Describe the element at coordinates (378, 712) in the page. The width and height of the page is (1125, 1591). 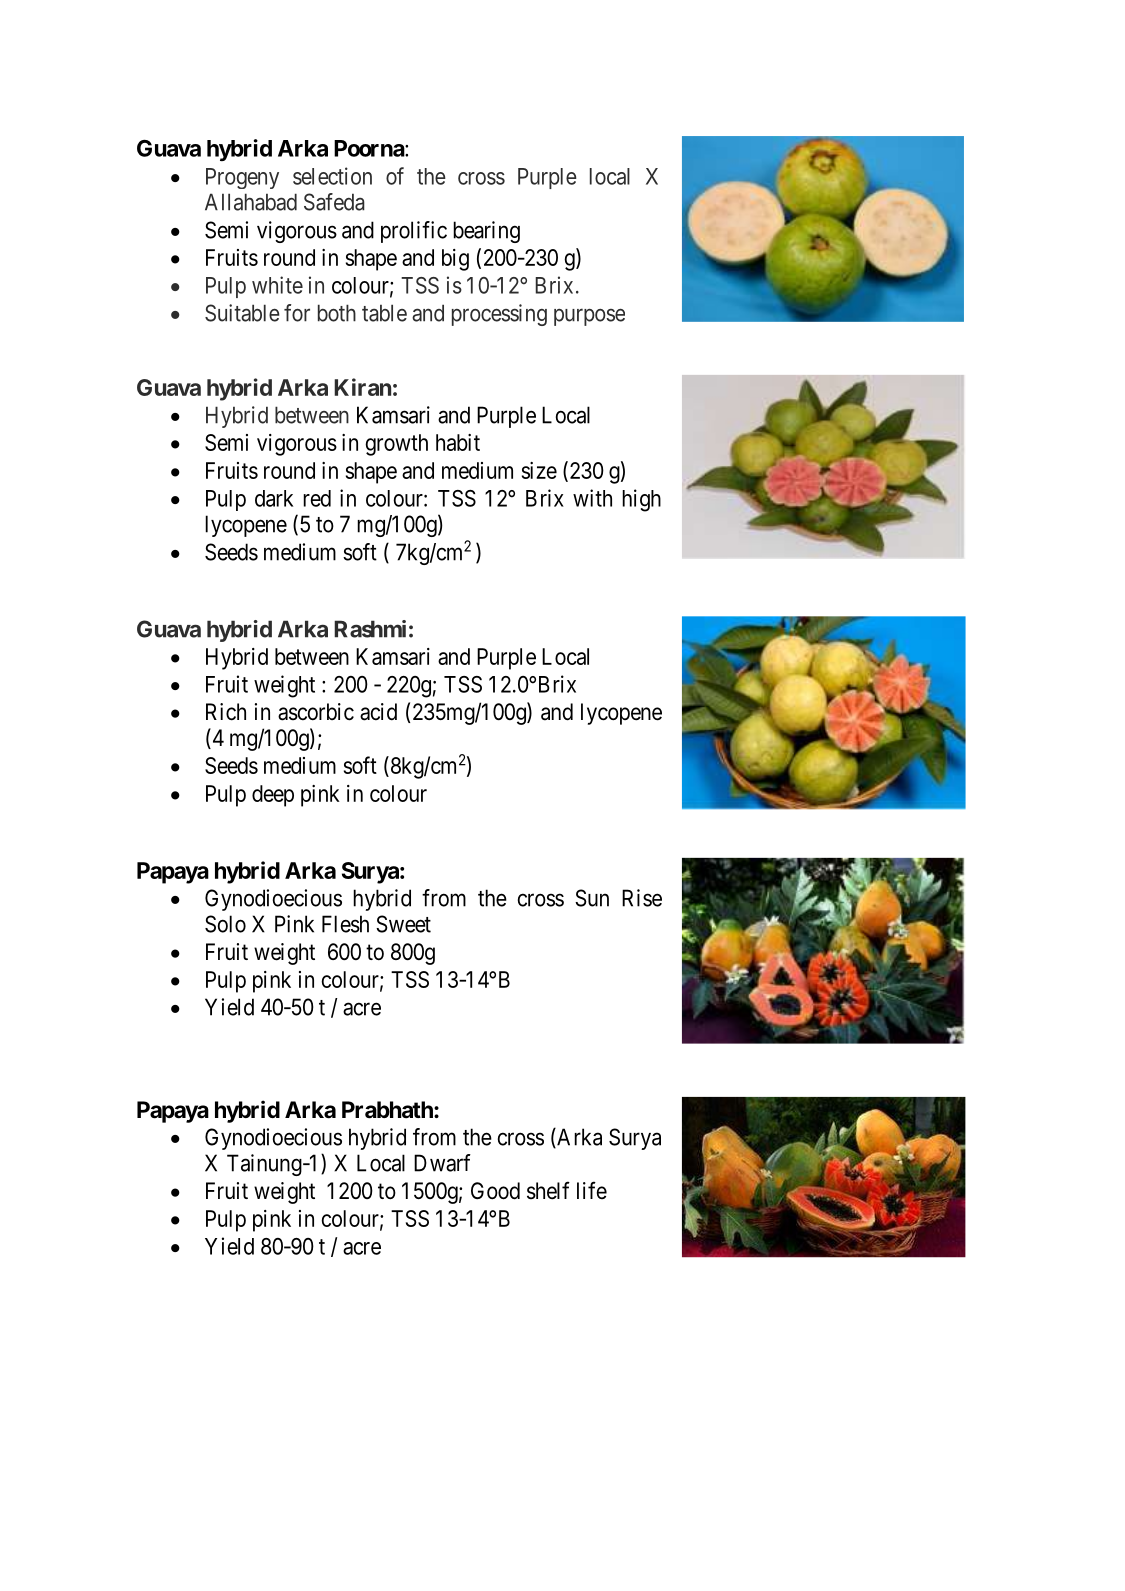
I see `acid` at that location.
